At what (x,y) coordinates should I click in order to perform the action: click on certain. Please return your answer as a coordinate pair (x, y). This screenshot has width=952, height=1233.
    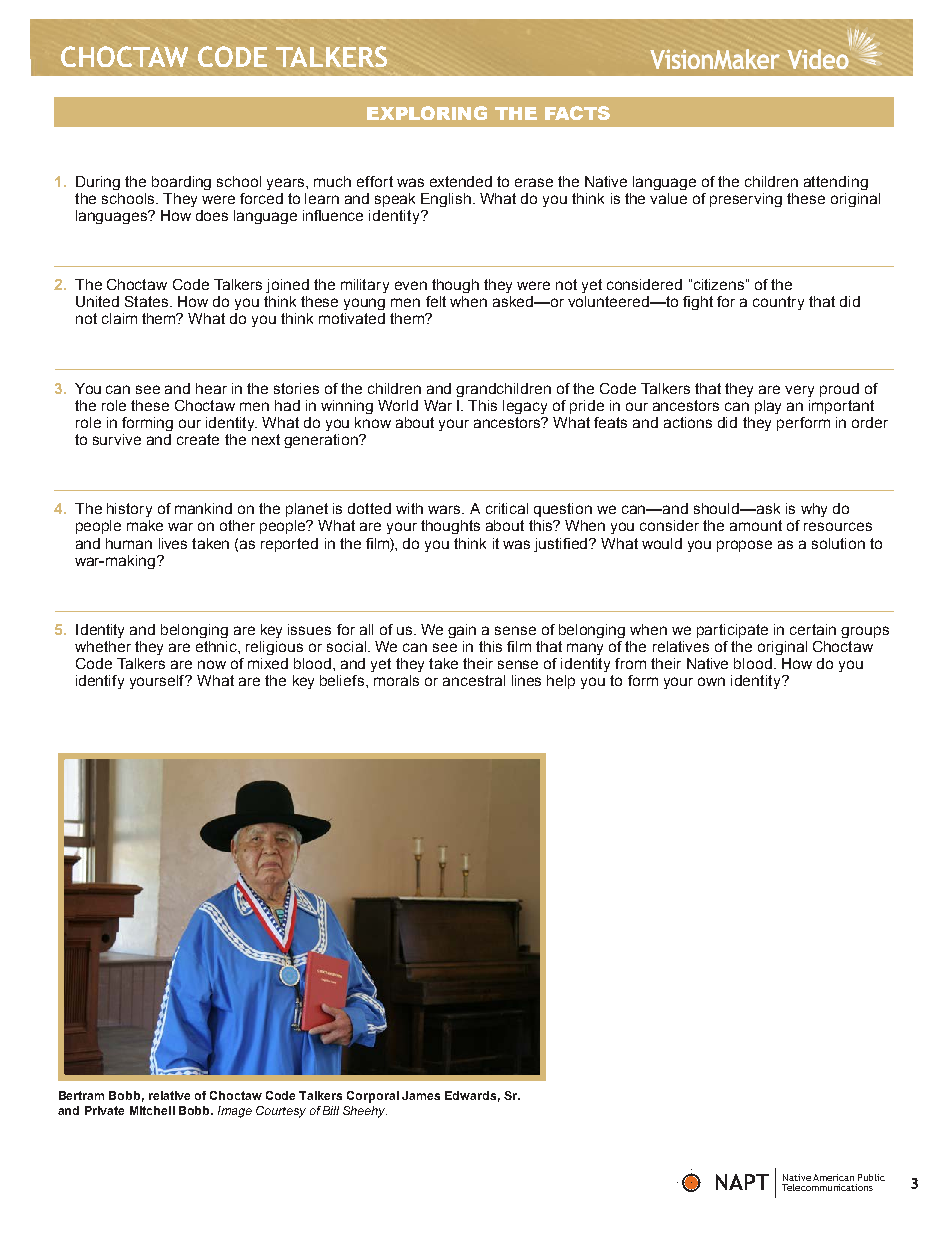
    Looking at the image, I should click on (813, 629).
